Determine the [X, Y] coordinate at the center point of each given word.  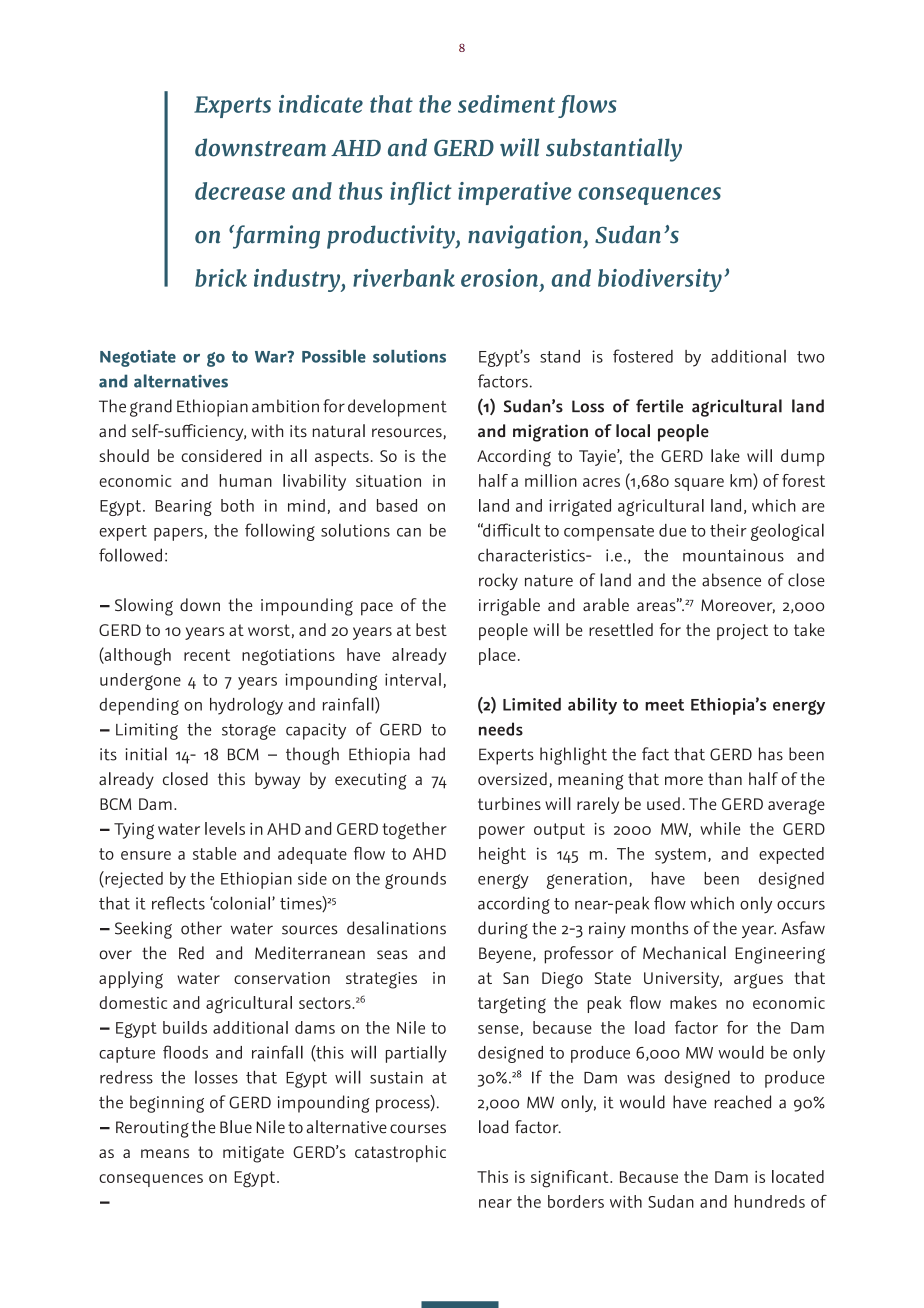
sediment [506, 104]
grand [151, 408]
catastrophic [400, 1153]
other [201, 928]
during [503, 930]
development [397, 408]
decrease [240, 191]
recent [207, 655]
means [165, 1153]
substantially [614, 150]
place [497, 656]
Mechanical [684, 953]
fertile [659, 406]
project [742, 632]
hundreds [769, 1201]
